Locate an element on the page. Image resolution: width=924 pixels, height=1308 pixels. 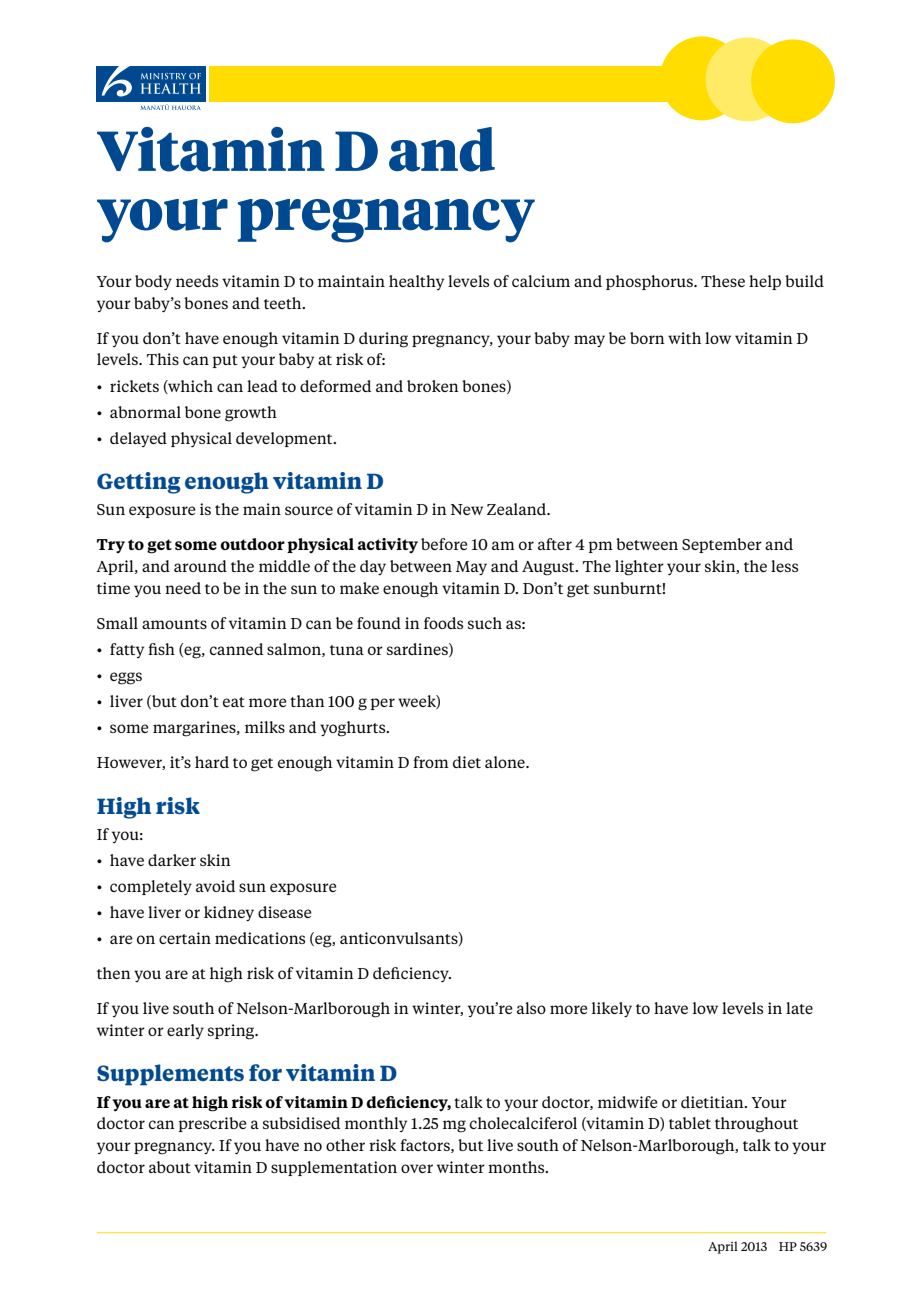
throughout is located at coordinates (756, 1125).
